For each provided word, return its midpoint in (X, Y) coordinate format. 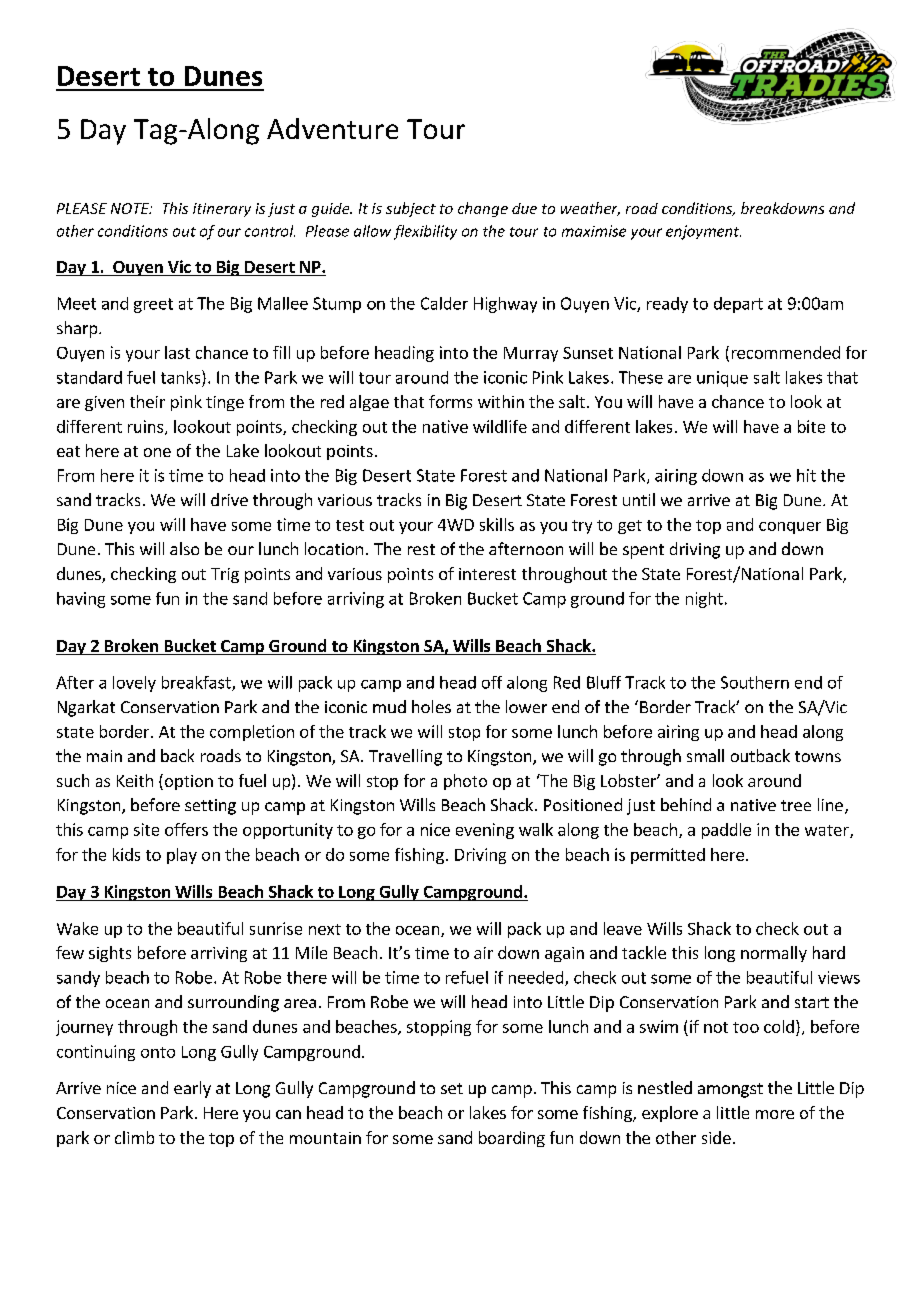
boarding (512, 1139)
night (704, 600)
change (483, 209)
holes (431, 706)
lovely (134, 684)
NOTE (131, 208)
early (192, 1089)
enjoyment (703, 232)
